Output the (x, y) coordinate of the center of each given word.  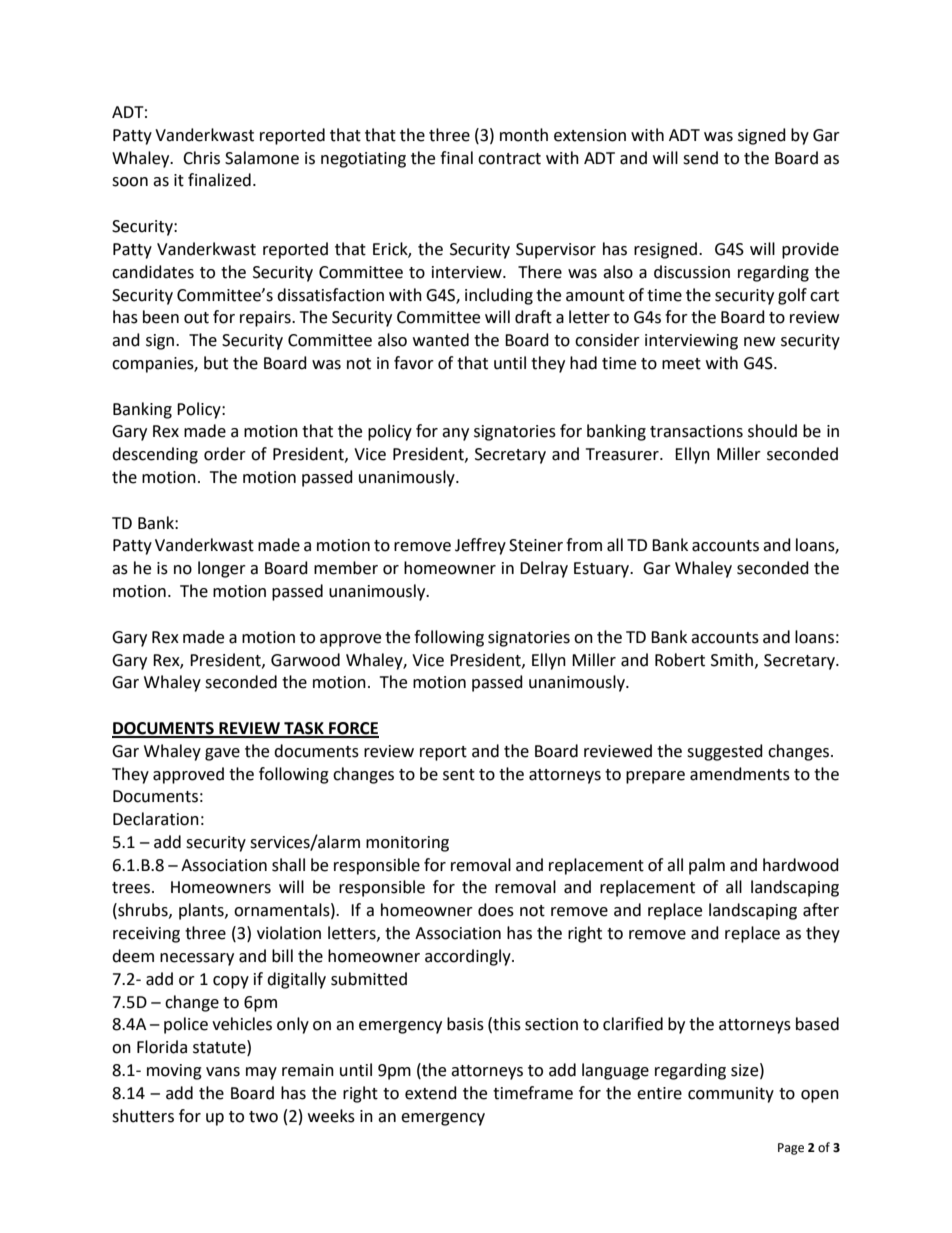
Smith (733, 660)
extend (431, 1093)
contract (509, 159)
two (263, 1117)
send (700, 158)
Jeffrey (480, 546)
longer (222, 569)
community (731, 1095)
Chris (201, 158)
